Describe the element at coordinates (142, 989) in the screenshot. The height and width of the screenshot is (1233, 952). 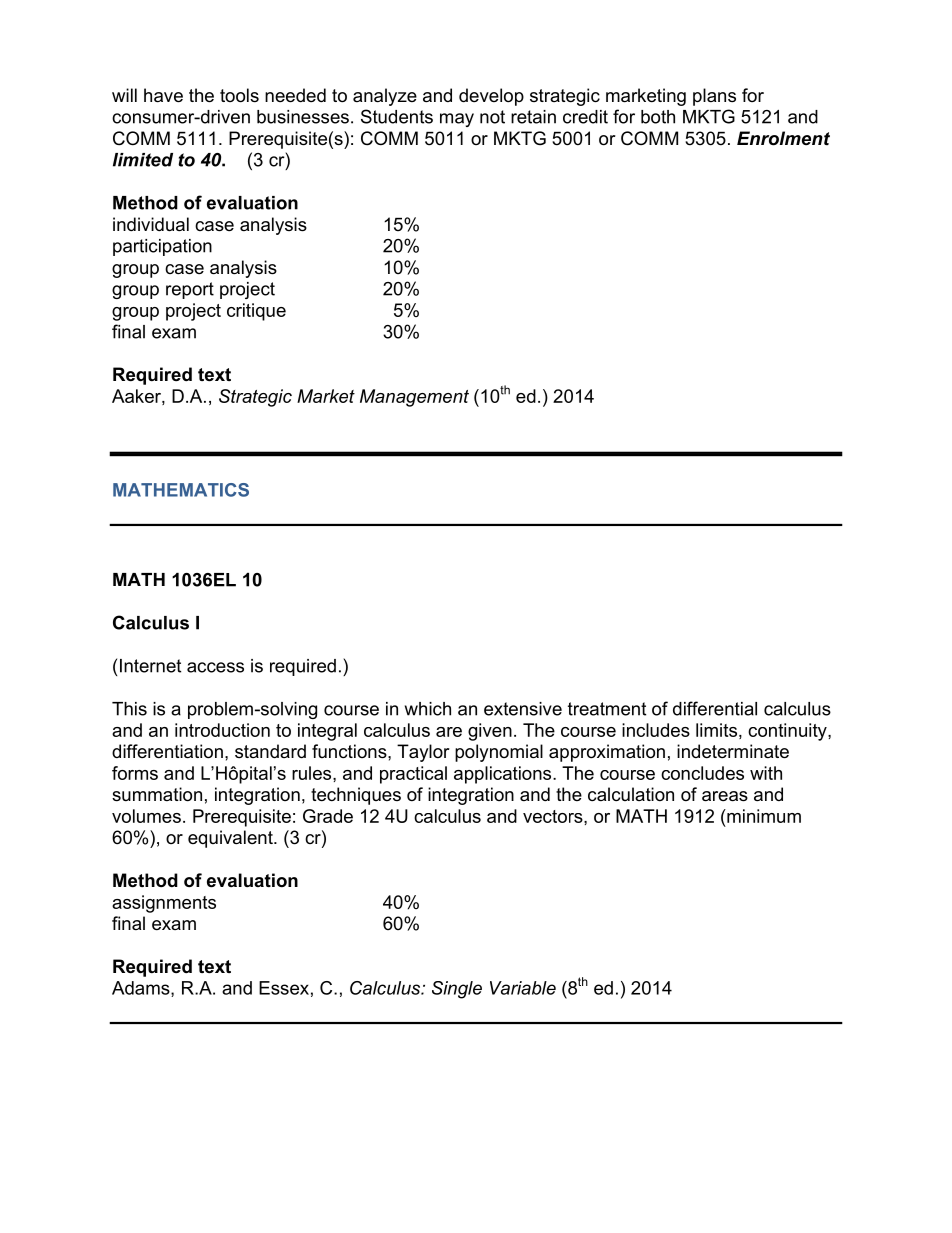
I see `Adams` at that location.
